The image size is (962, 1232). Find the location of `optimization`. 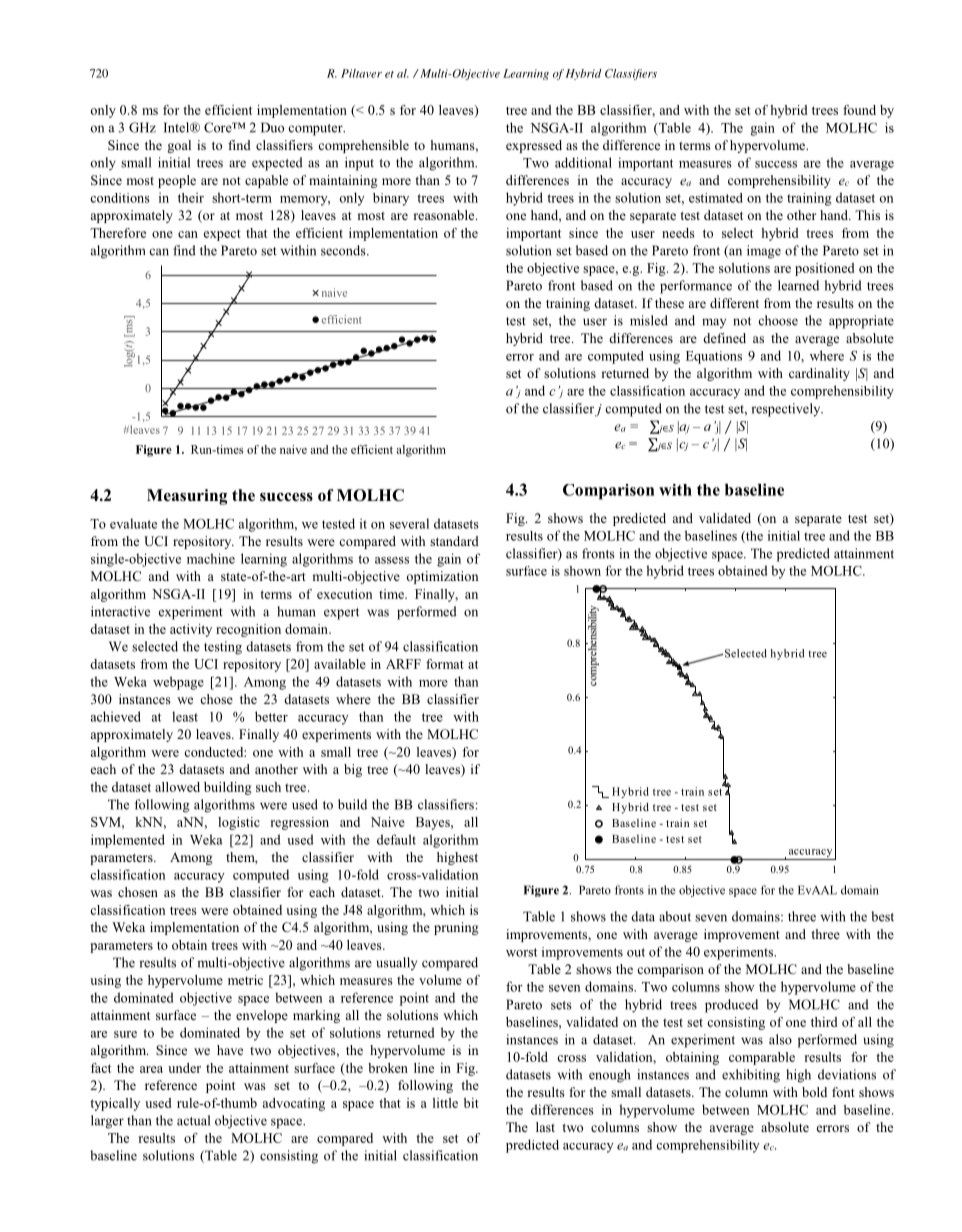

optimization is located at coordinates (442, 577).
